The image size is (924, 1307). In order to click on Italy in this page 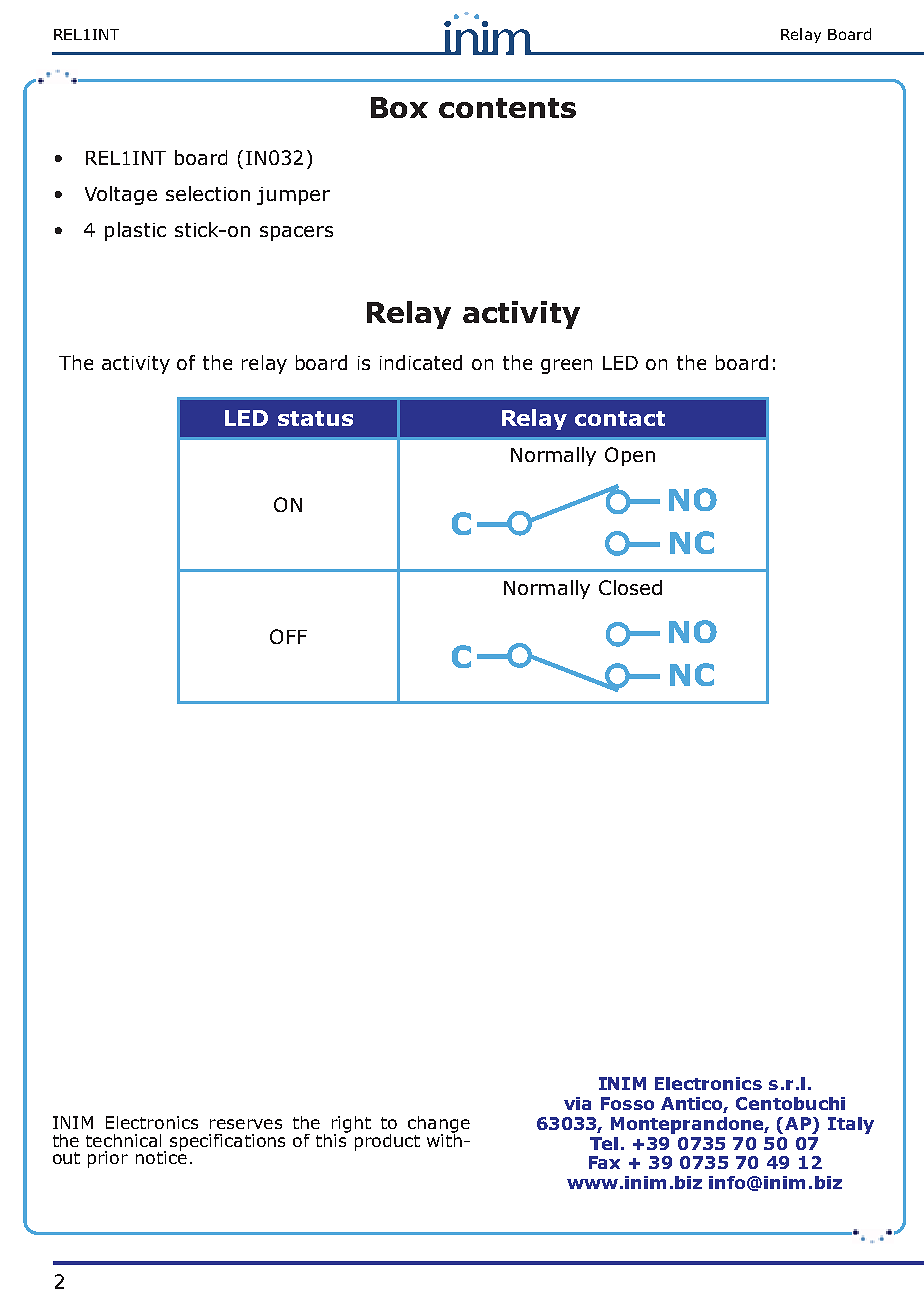, I will do `click(851, 1125)`.
